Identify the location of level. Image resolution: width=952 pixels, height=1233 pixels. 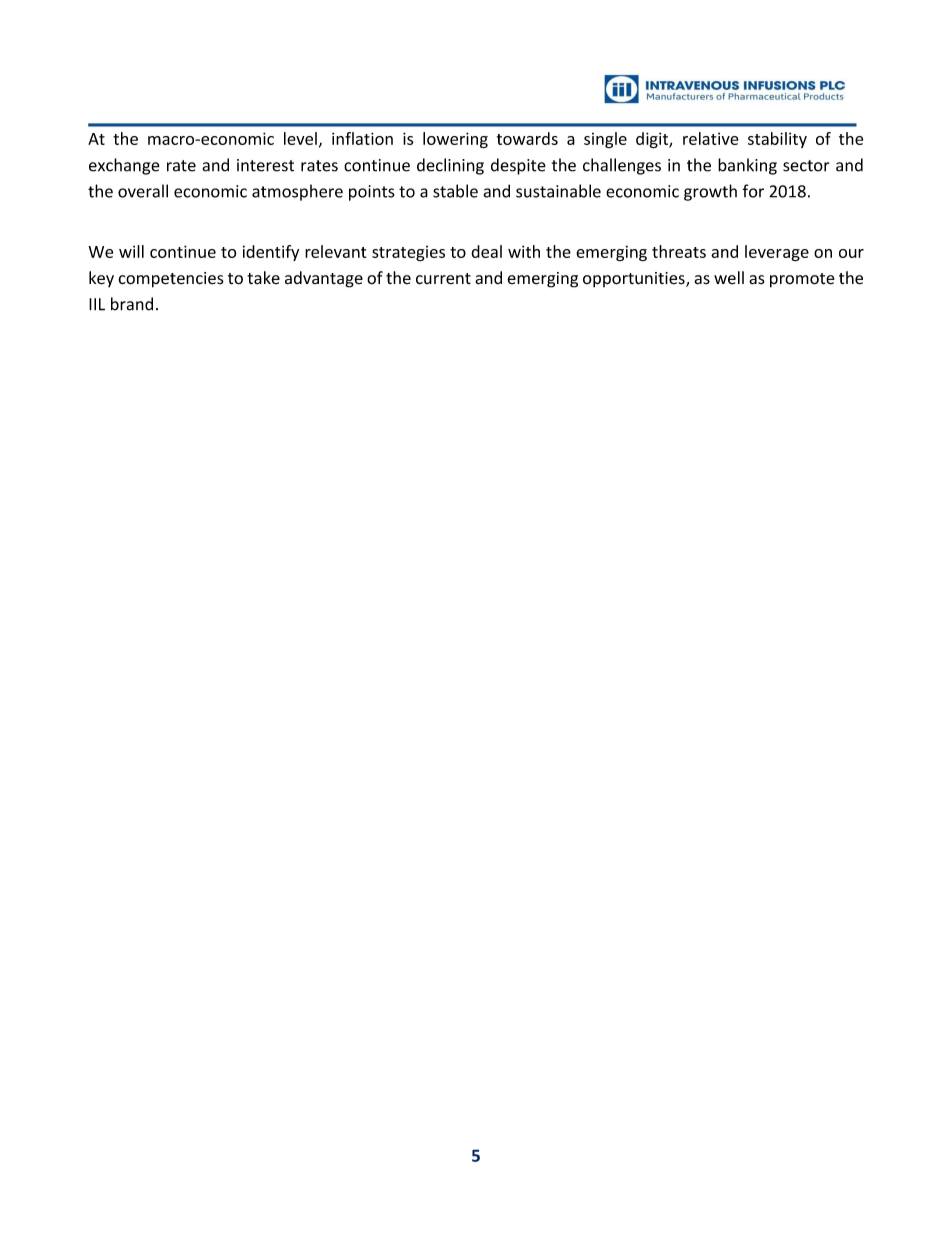
(300, 138).
